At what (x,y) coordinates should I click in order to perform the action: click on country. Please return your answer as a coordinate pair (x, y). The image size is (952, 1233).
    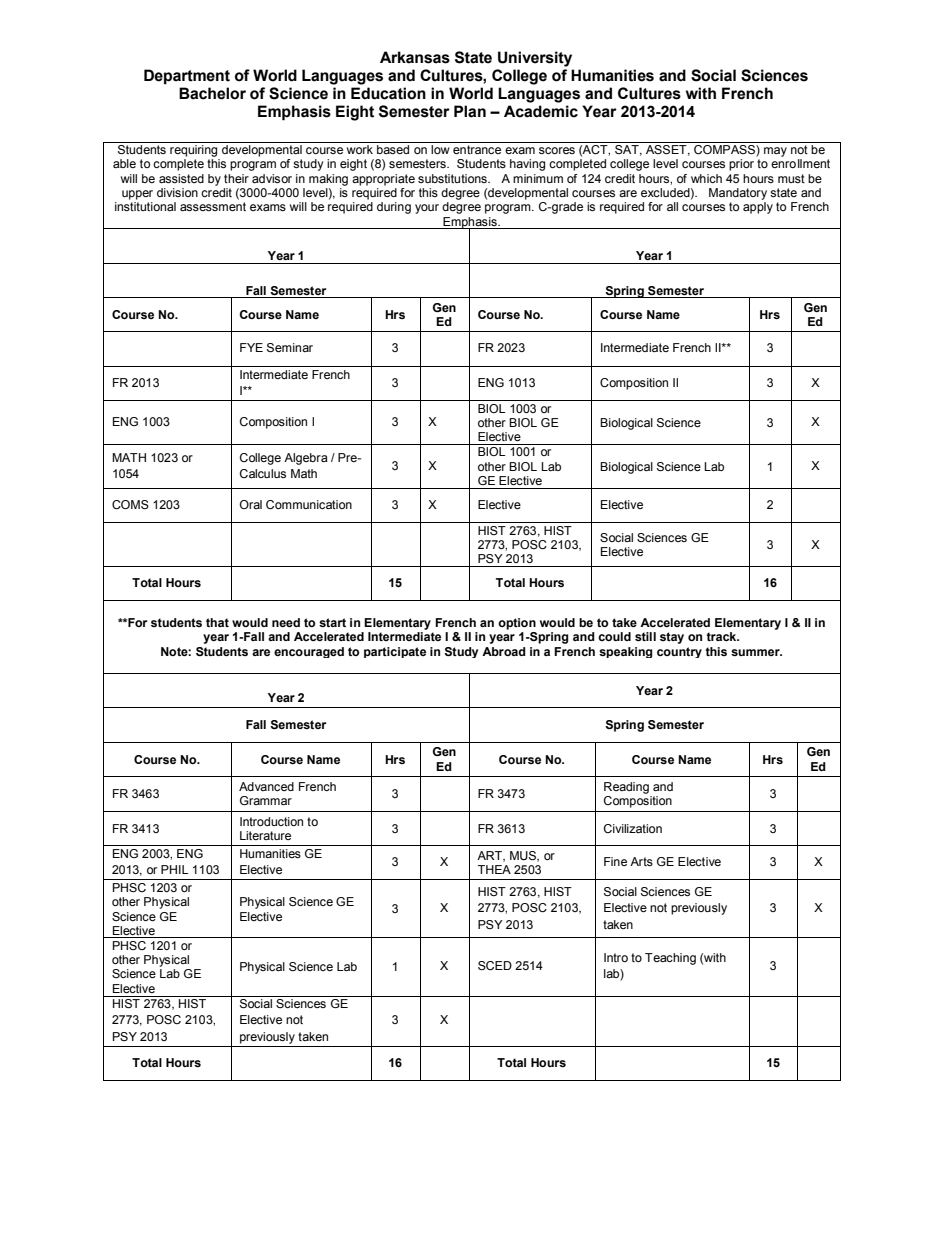
    Looking at the image, I should click on (679, 652).
